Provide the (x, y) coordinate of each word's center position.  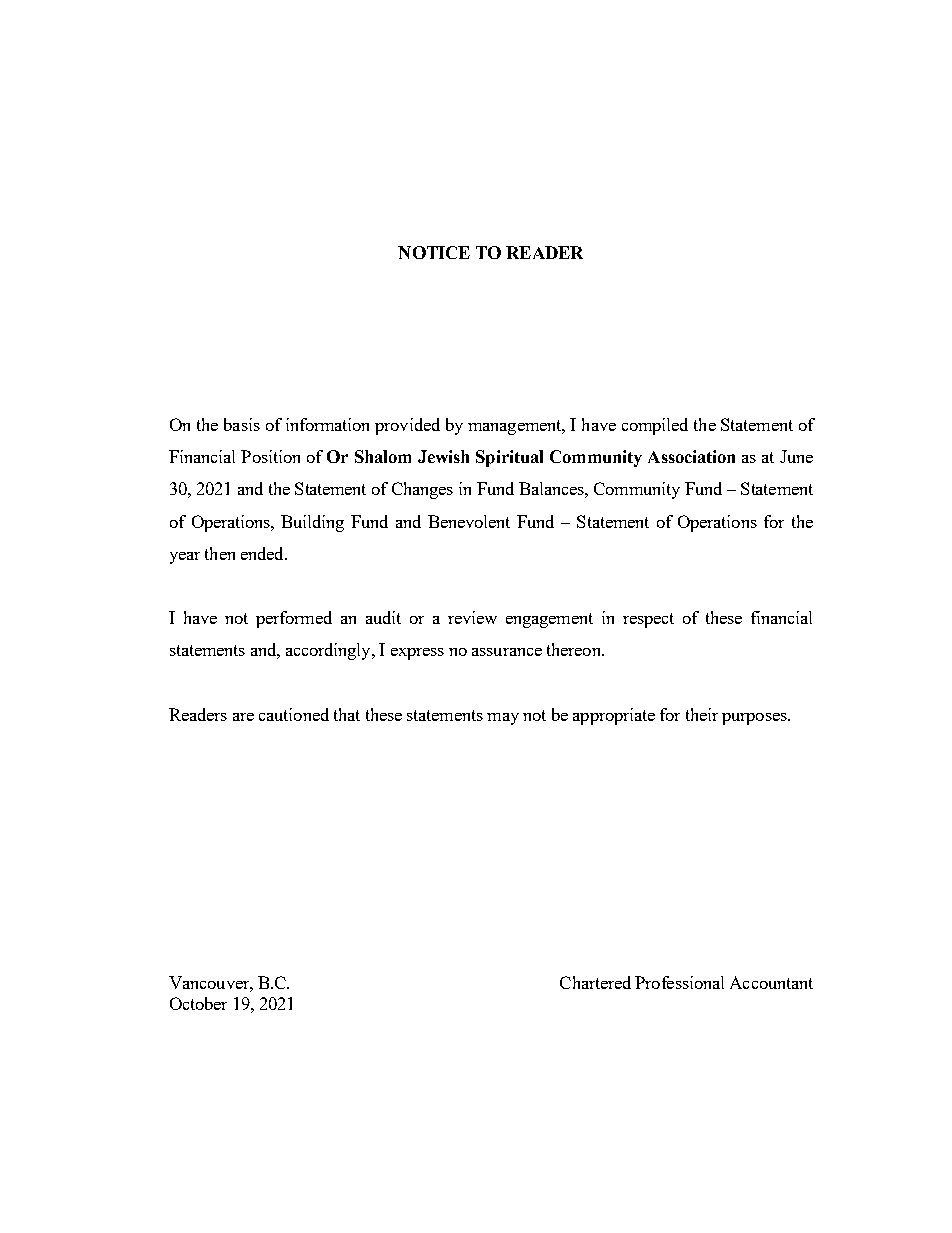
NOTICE (434, 252)
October (198, 1003)
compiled (655, 426)
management (516, 427)
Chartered (595, 982)
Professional (679, 982)
